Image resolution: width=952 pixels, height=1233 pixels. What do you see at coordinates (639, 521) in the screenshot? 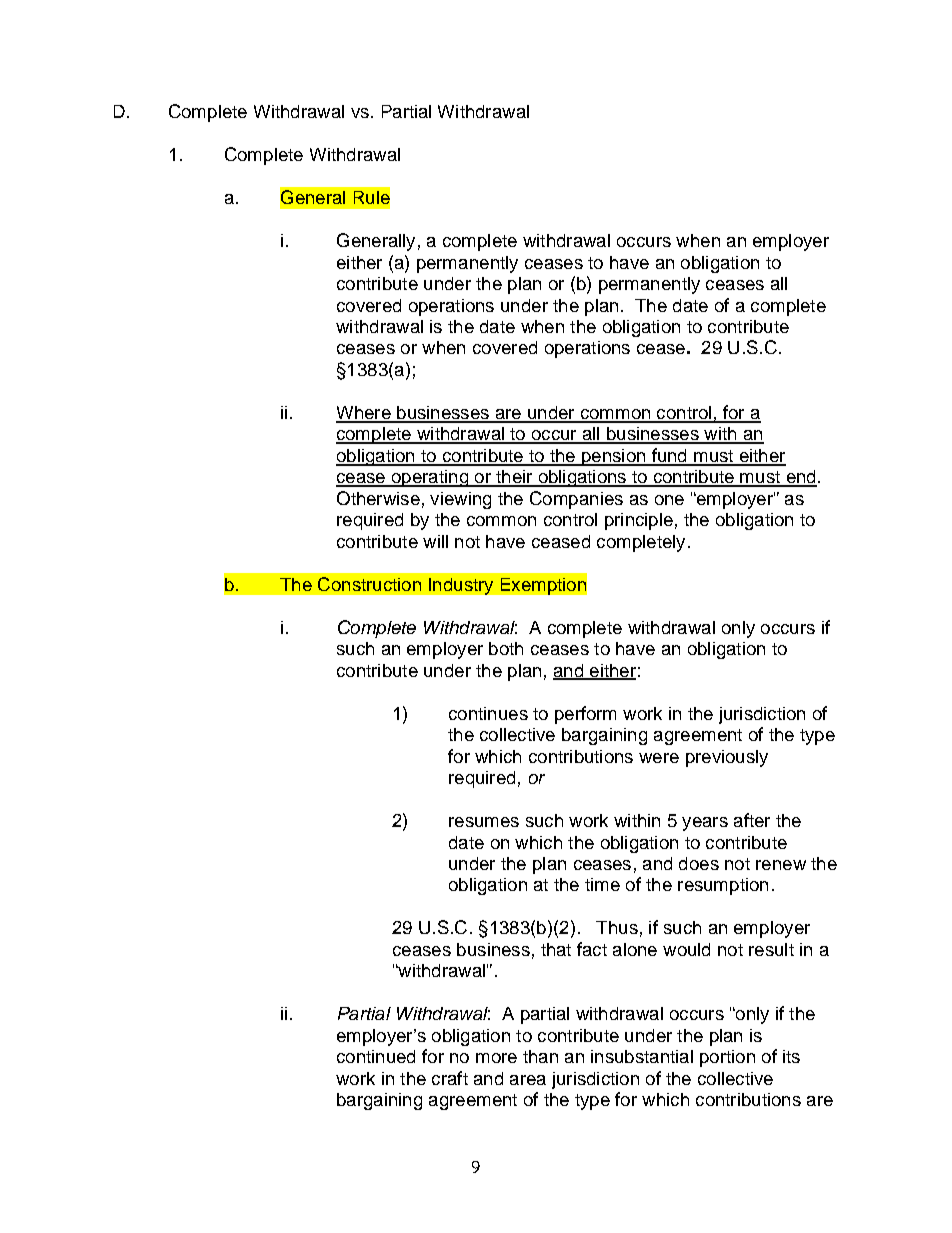
I see `principle` at bounding box center [639, 521].
